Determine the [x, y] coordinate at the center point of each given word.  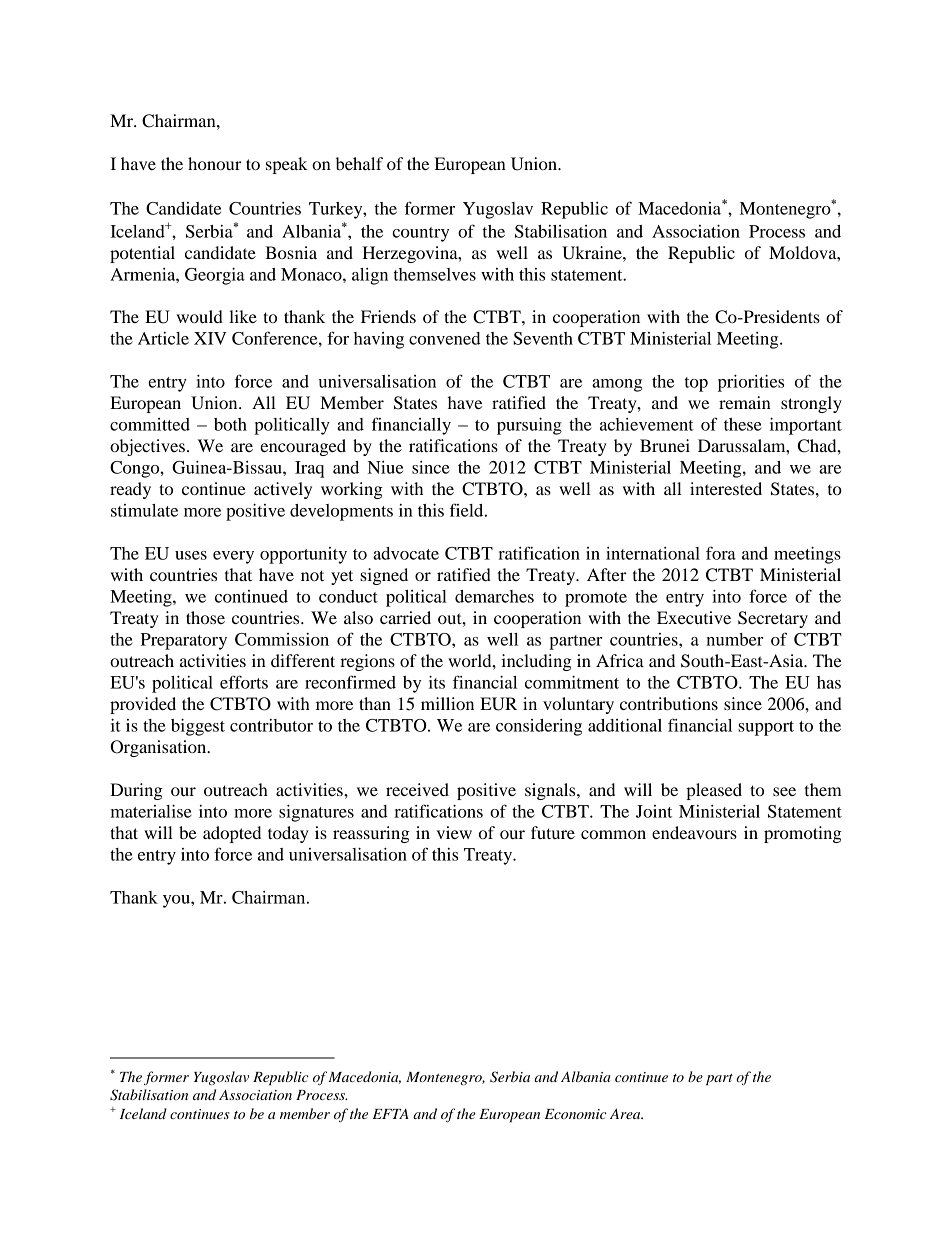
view [454, 832]
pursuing [529, 426]
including [536, 662]
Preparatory [184, 641]
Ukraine [593, 253]
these [743, 424]
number [734, 639]
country [420, 234]
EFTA [391, 1114]
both [230, 424]
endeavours [694, 832]
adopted [232, 834]
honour [215, 163]
